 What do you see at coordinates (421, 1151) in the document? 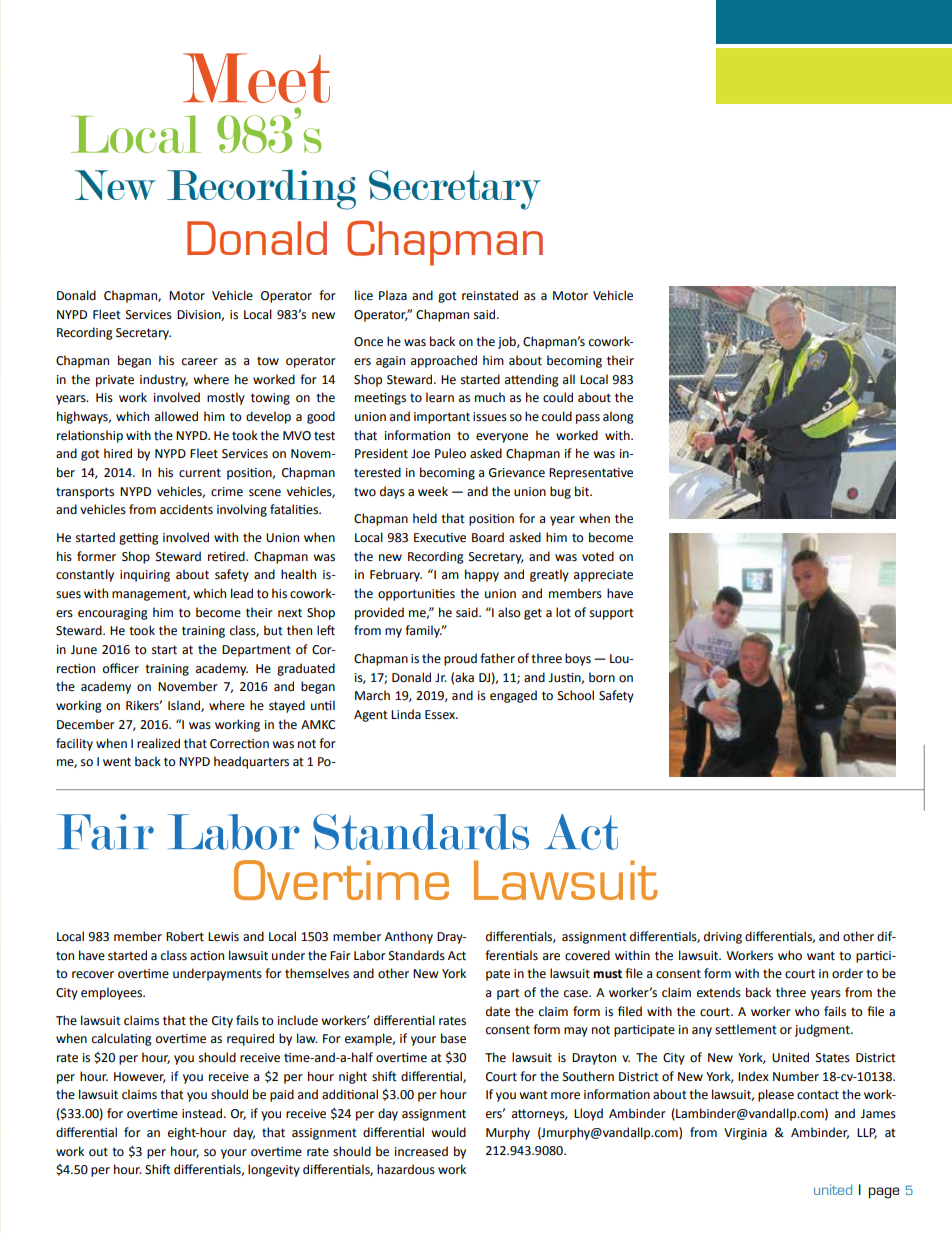
I see `increased` at bounding box center [421, 1151].
